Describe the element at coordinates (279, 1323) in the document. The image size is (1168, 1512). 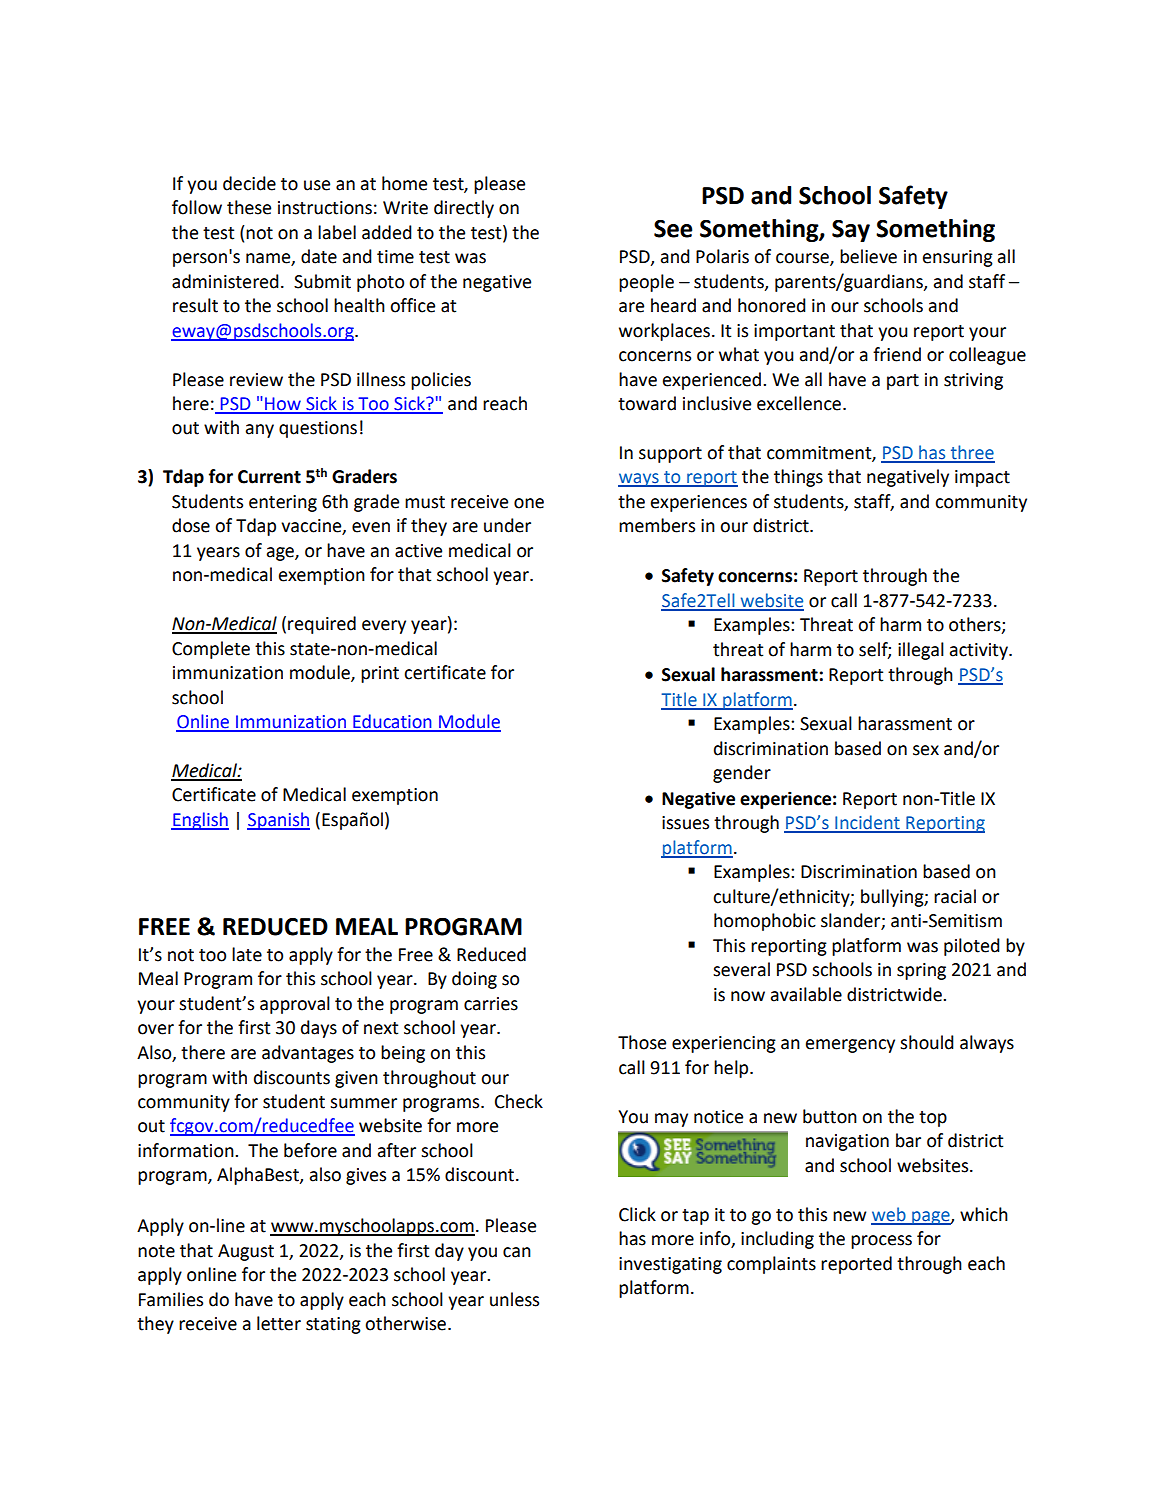
I see `letter` at that location.
